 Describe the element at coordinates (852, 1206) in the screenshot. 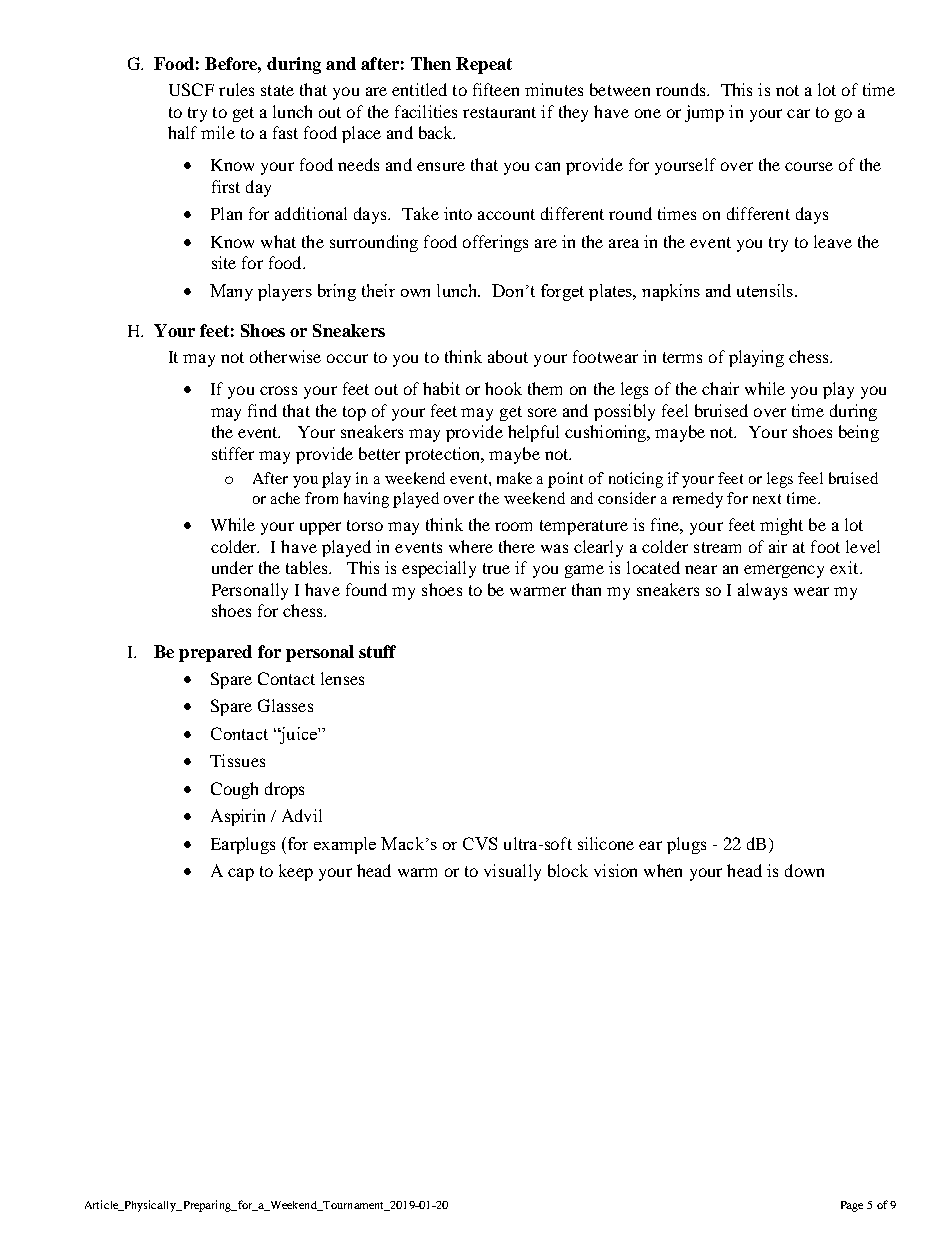

I see `Page` at that location.
